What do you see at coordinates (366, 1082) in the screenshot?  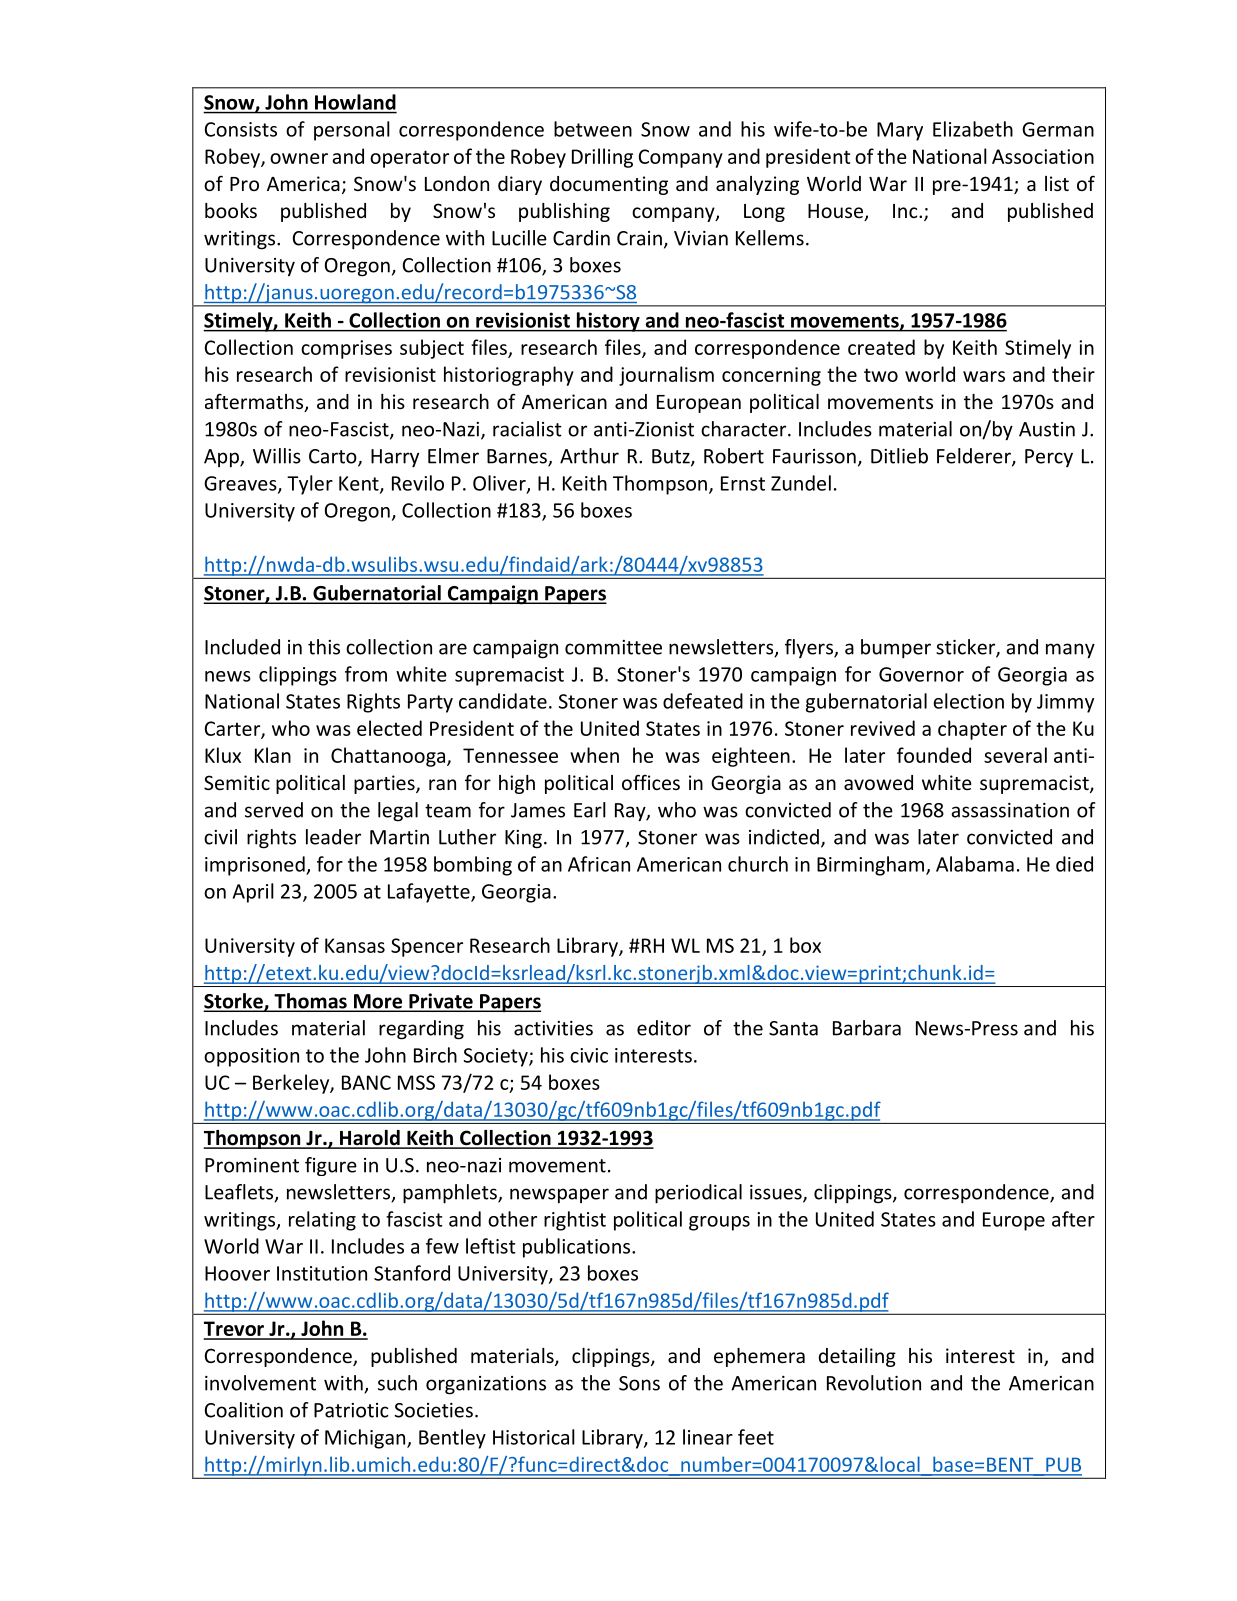 I see `BANC` at bounding box center [366, 1082].
